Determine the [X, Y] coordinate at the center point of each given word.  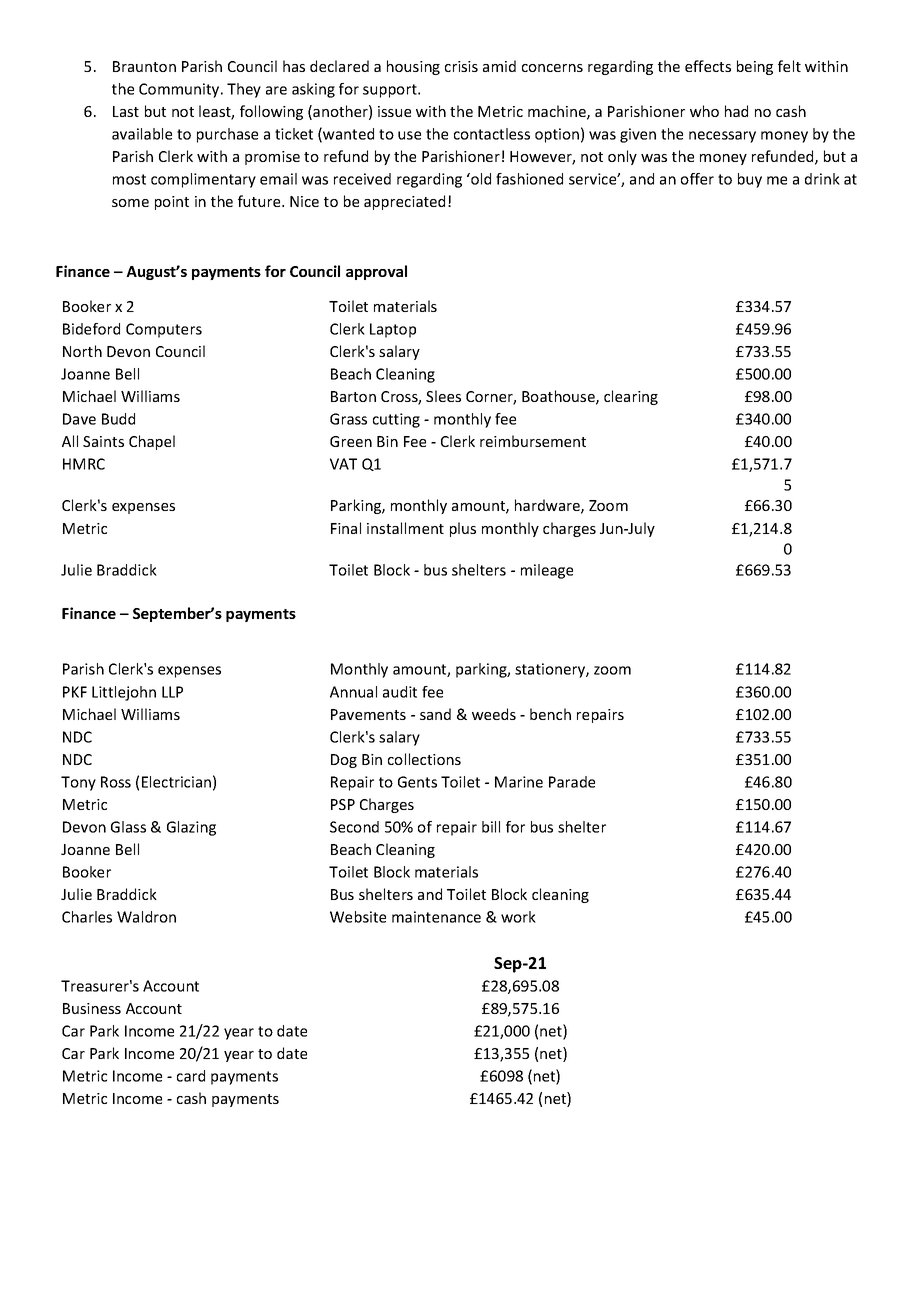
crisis [461, 66]
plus [463, 529]
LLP [172, 692]
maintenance [436, 917]
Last [126, 111]
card [191, 1076]
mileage [547, 571]
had [736, 111]
